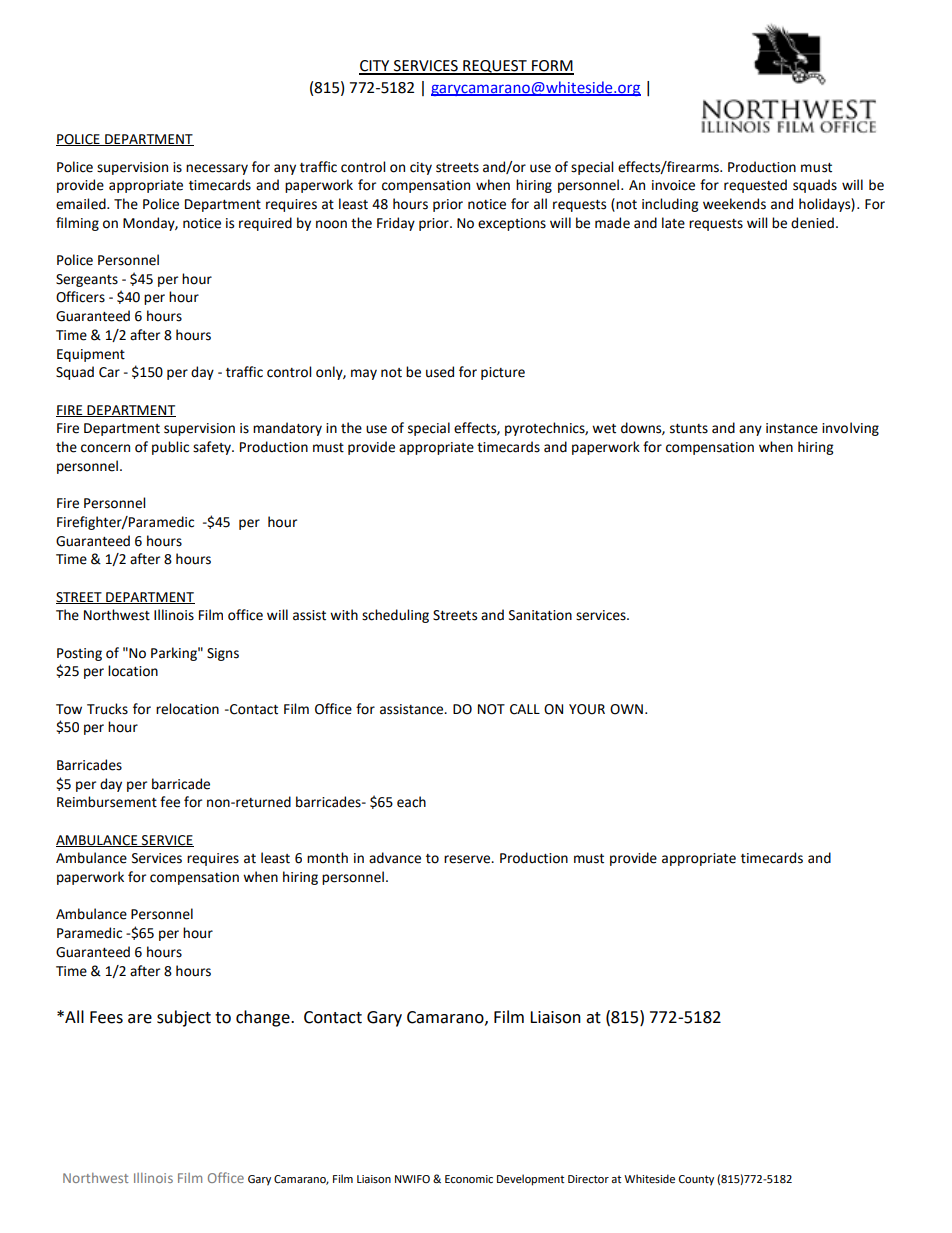  I want to click on FORM, so click(552, 67).
